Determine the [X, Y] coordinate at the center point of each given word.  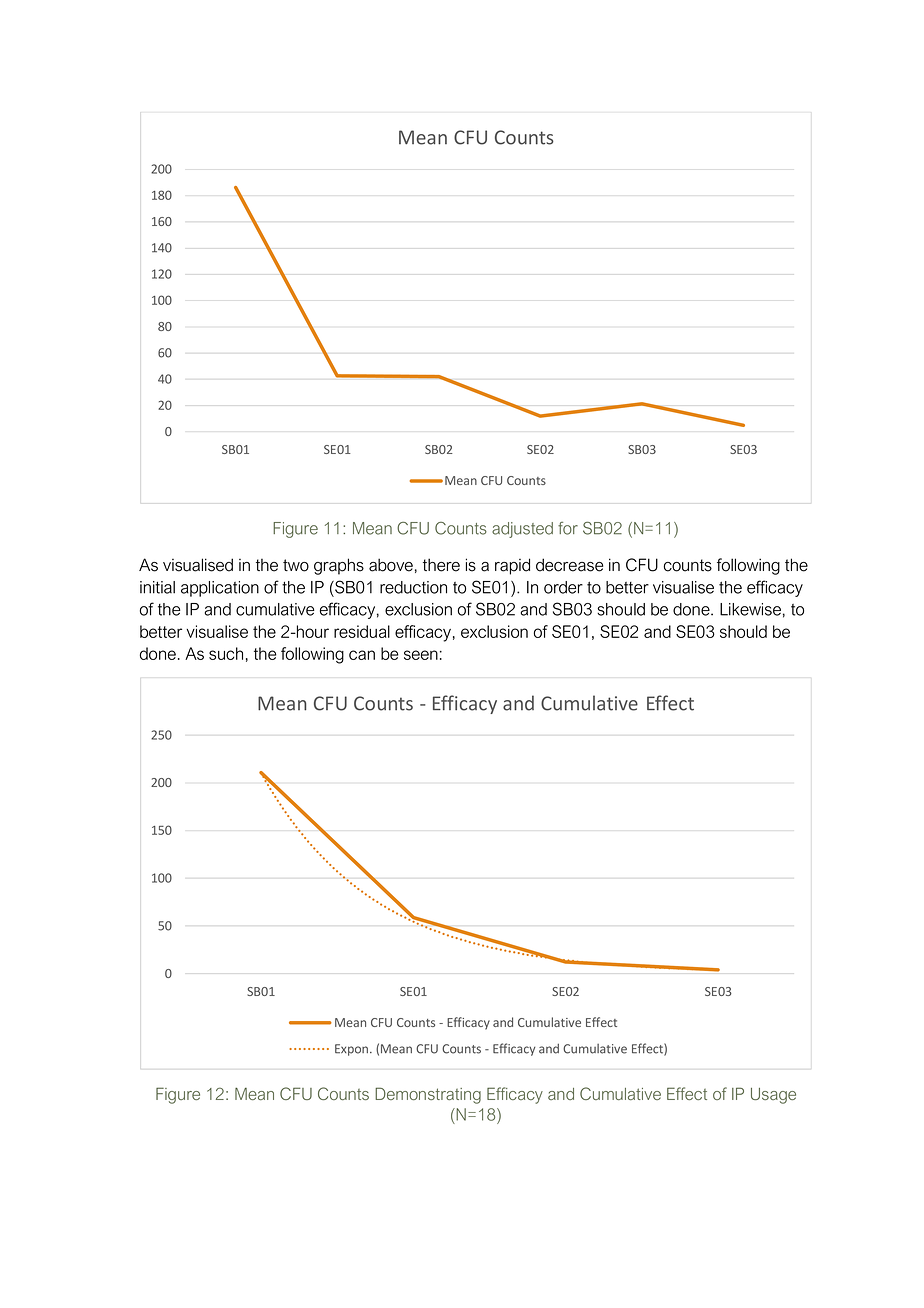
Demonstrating [428, 1095]
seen [421, 655]
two [296, 565]
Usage [773, 1096]
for [568, 528]
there [441, 565]
